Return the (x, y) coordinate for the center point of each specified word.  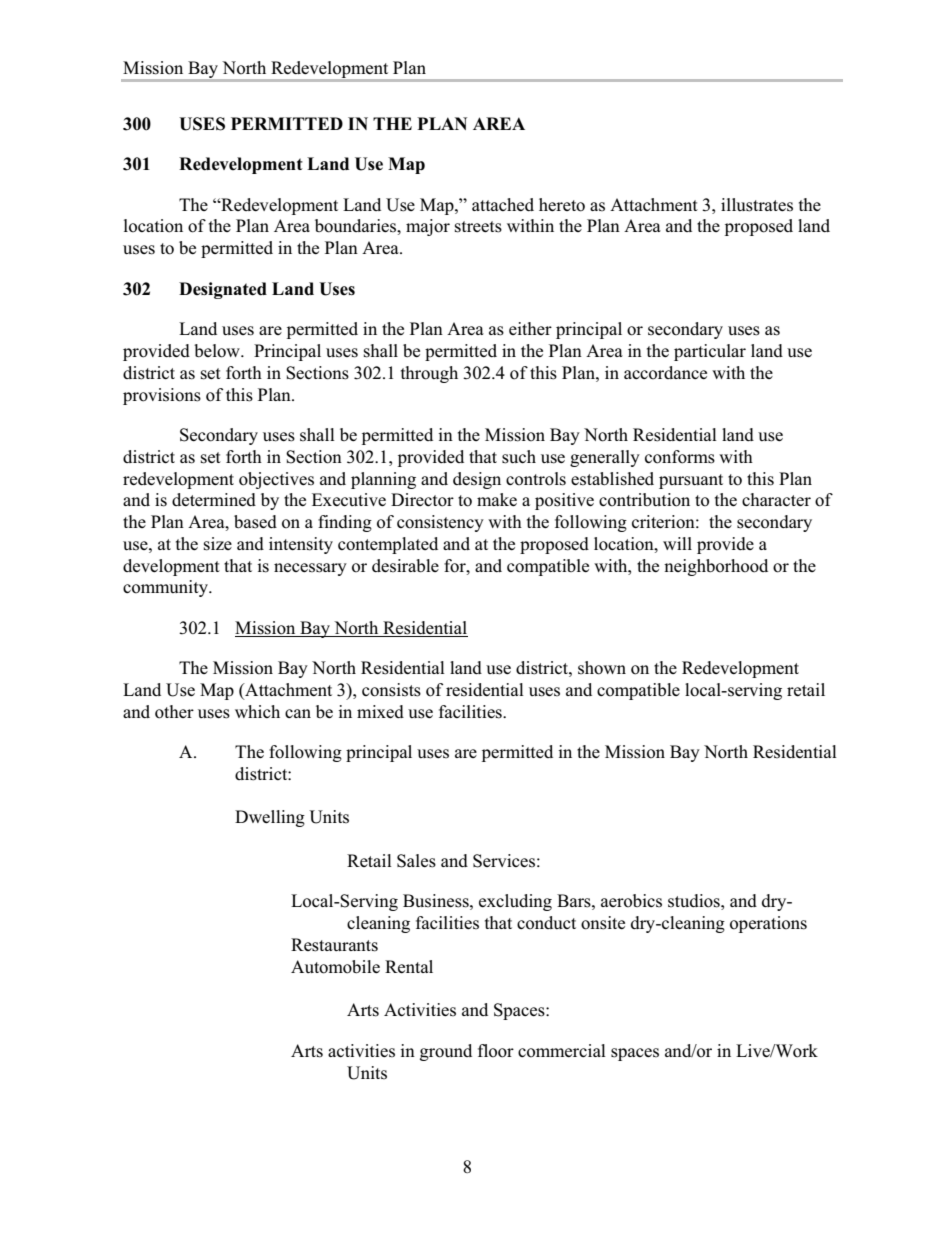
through (429, 374)
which (257, 711)
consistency (440, 523)
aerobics (631, 901)
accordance (665, 373)
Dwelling (270, 818)
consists (391, 690)
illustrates (757, 205)
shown (602, 668)
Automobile (335, 967)
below (218, 351)
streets (478, 227)
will (677, 543)
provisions (162, 396)
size (218, 544)
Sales (416, 861)
